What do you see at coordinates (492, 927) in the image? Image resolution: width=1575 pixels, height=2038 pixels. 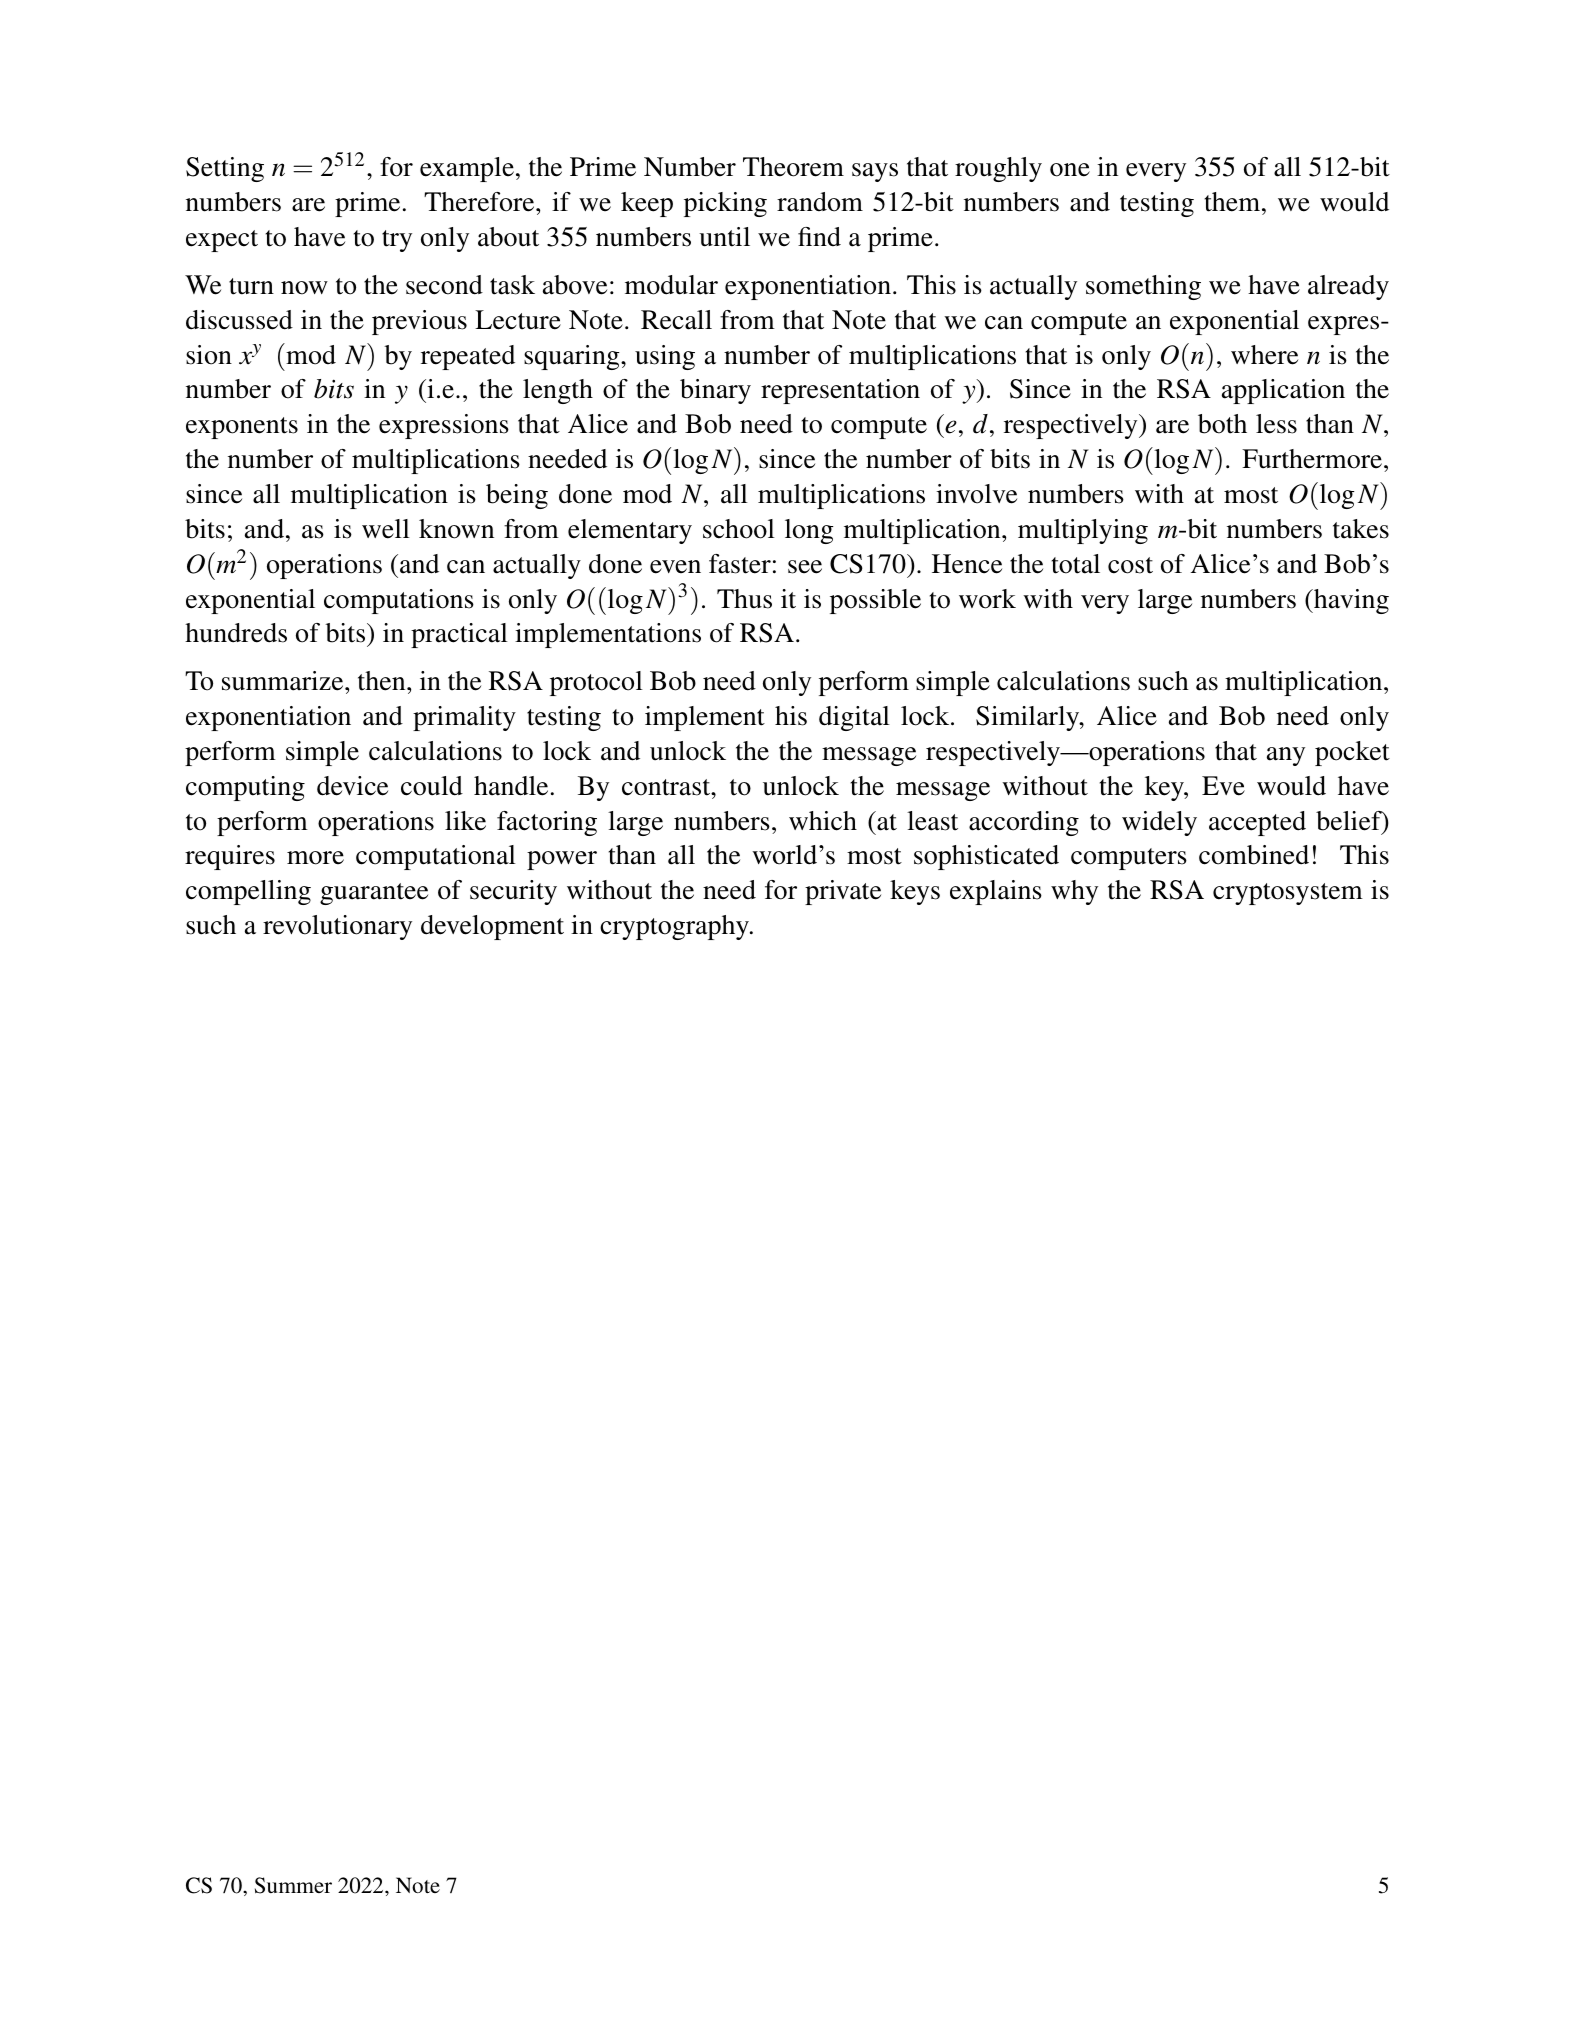 I see `development` at bounding box center [492, 927].
